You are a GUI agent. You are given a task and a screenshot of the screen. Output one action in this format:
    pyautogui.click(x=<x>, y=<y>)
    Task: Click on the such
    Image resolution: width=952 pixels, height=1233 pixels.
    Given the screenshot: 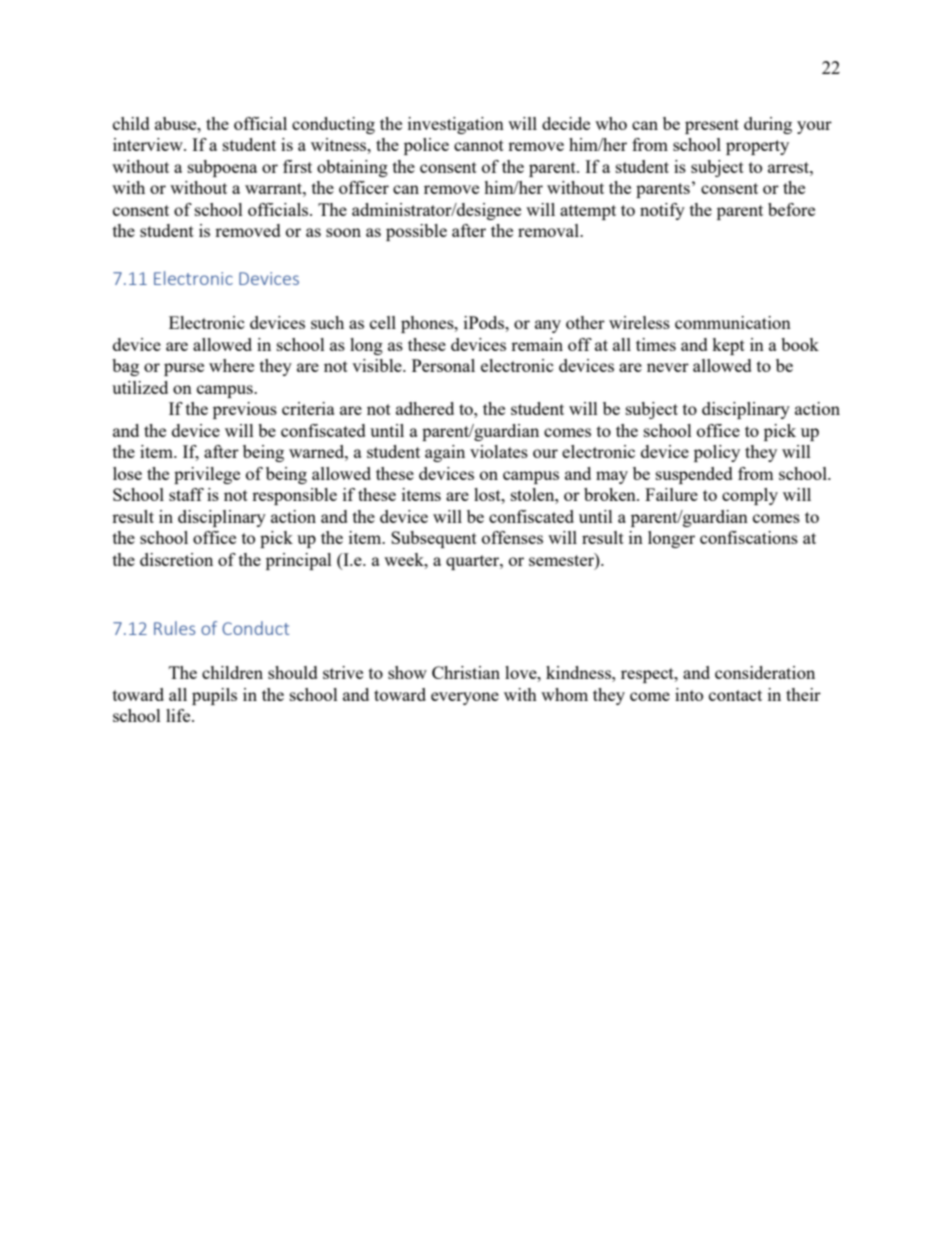 What is the action you would take?
    pyautogui.click(x=327, y=322)
